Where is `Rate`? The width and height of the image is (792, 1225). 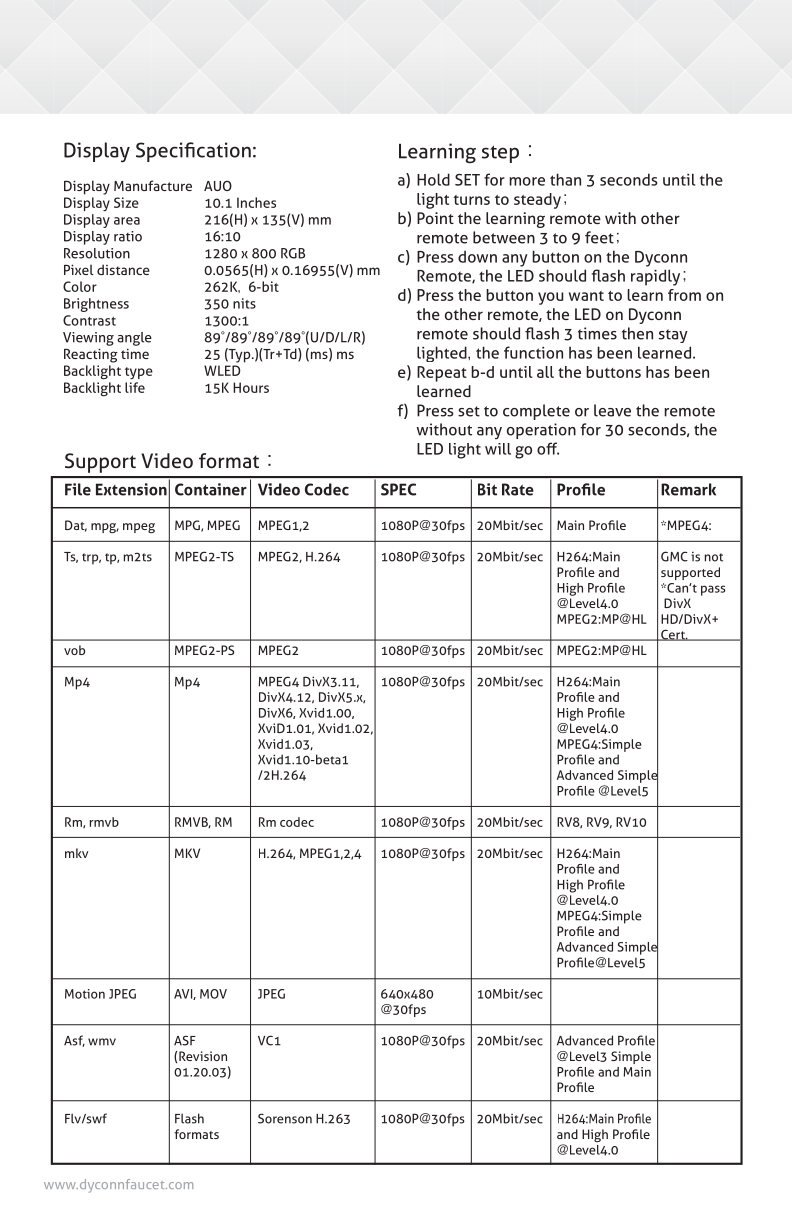 Rate is located at coordinates (518, 489).
